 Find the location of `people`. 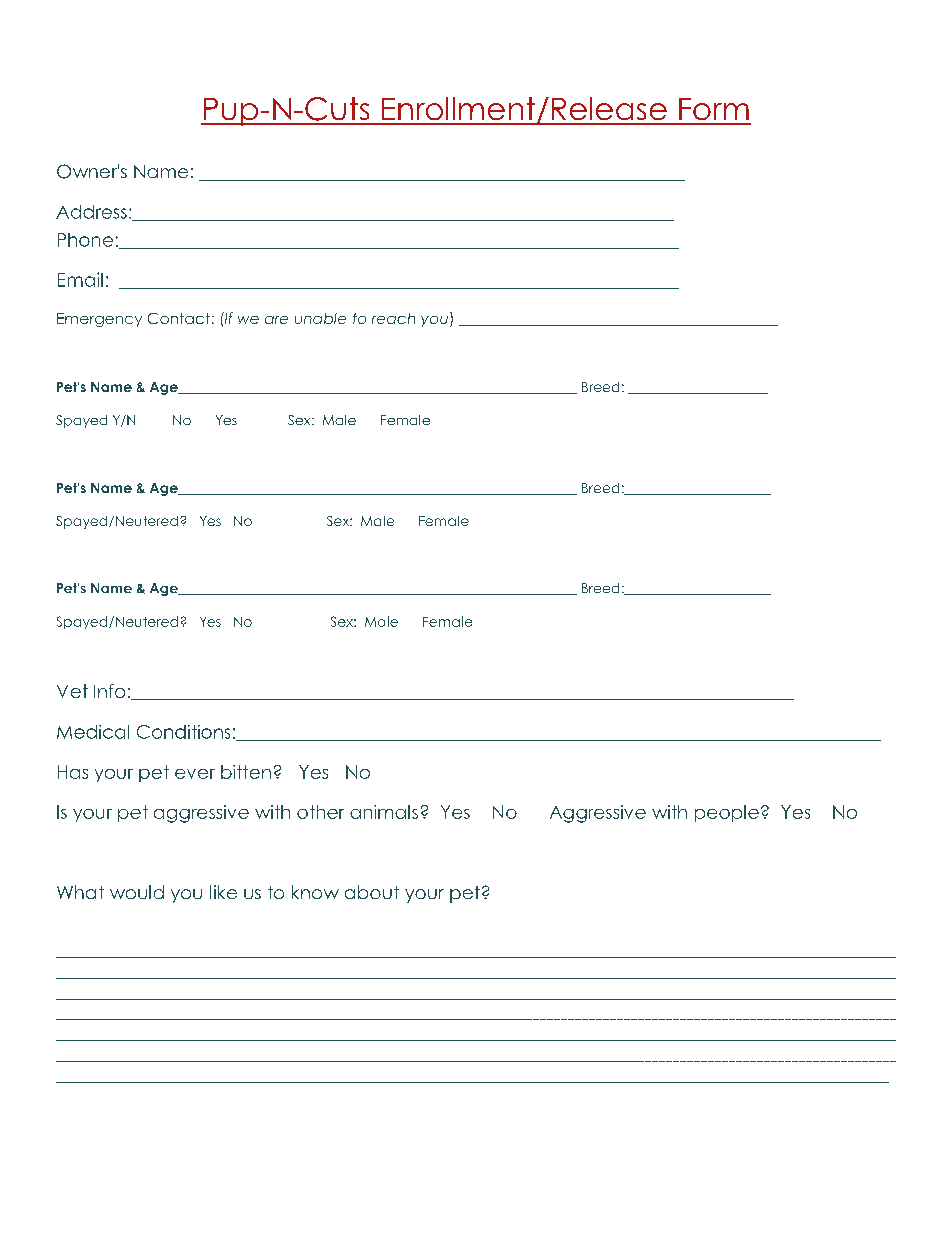

people is located at coordinates (727, 813).
